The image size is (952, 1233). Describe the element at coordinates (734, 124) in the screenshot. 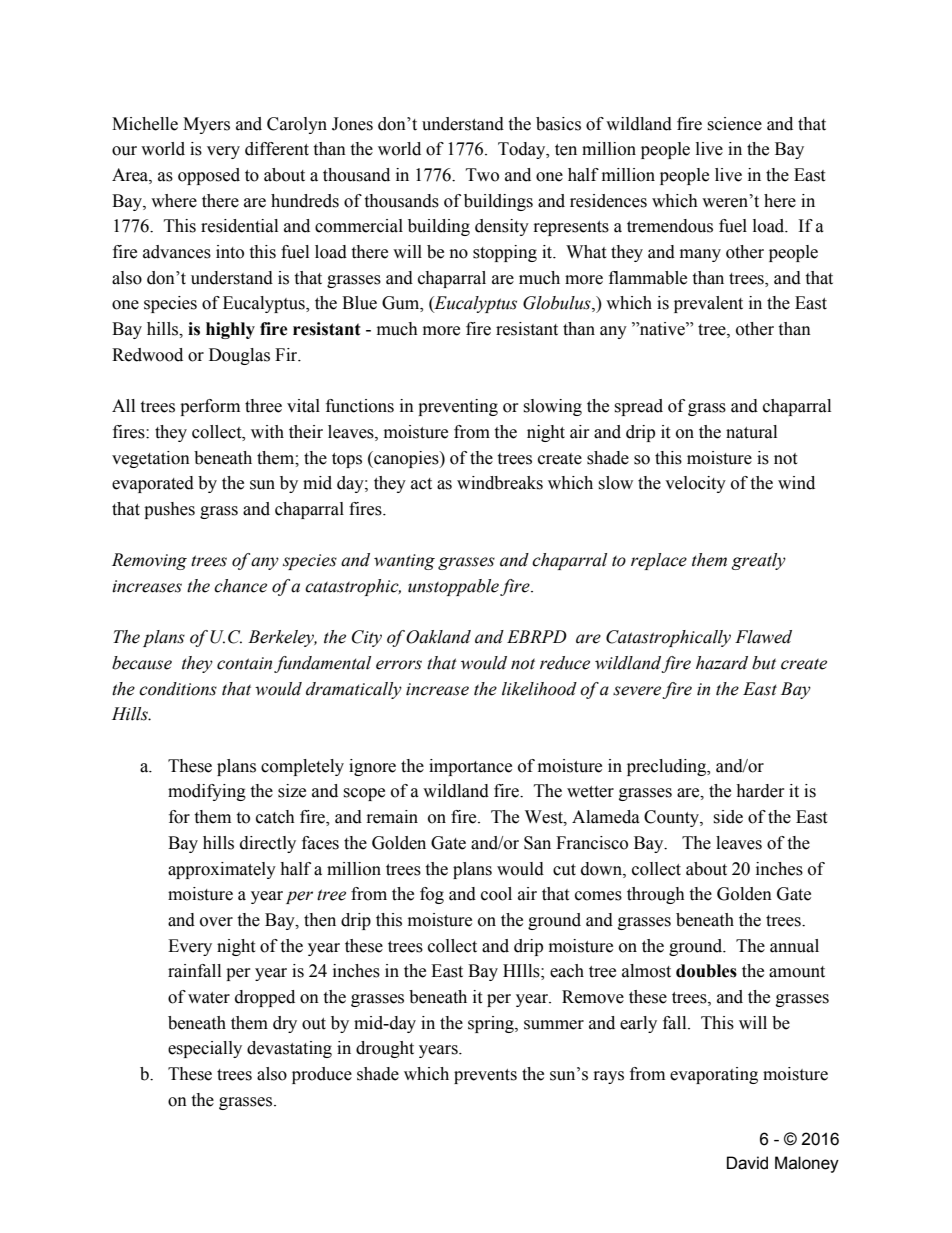

I see `science` at that location.
